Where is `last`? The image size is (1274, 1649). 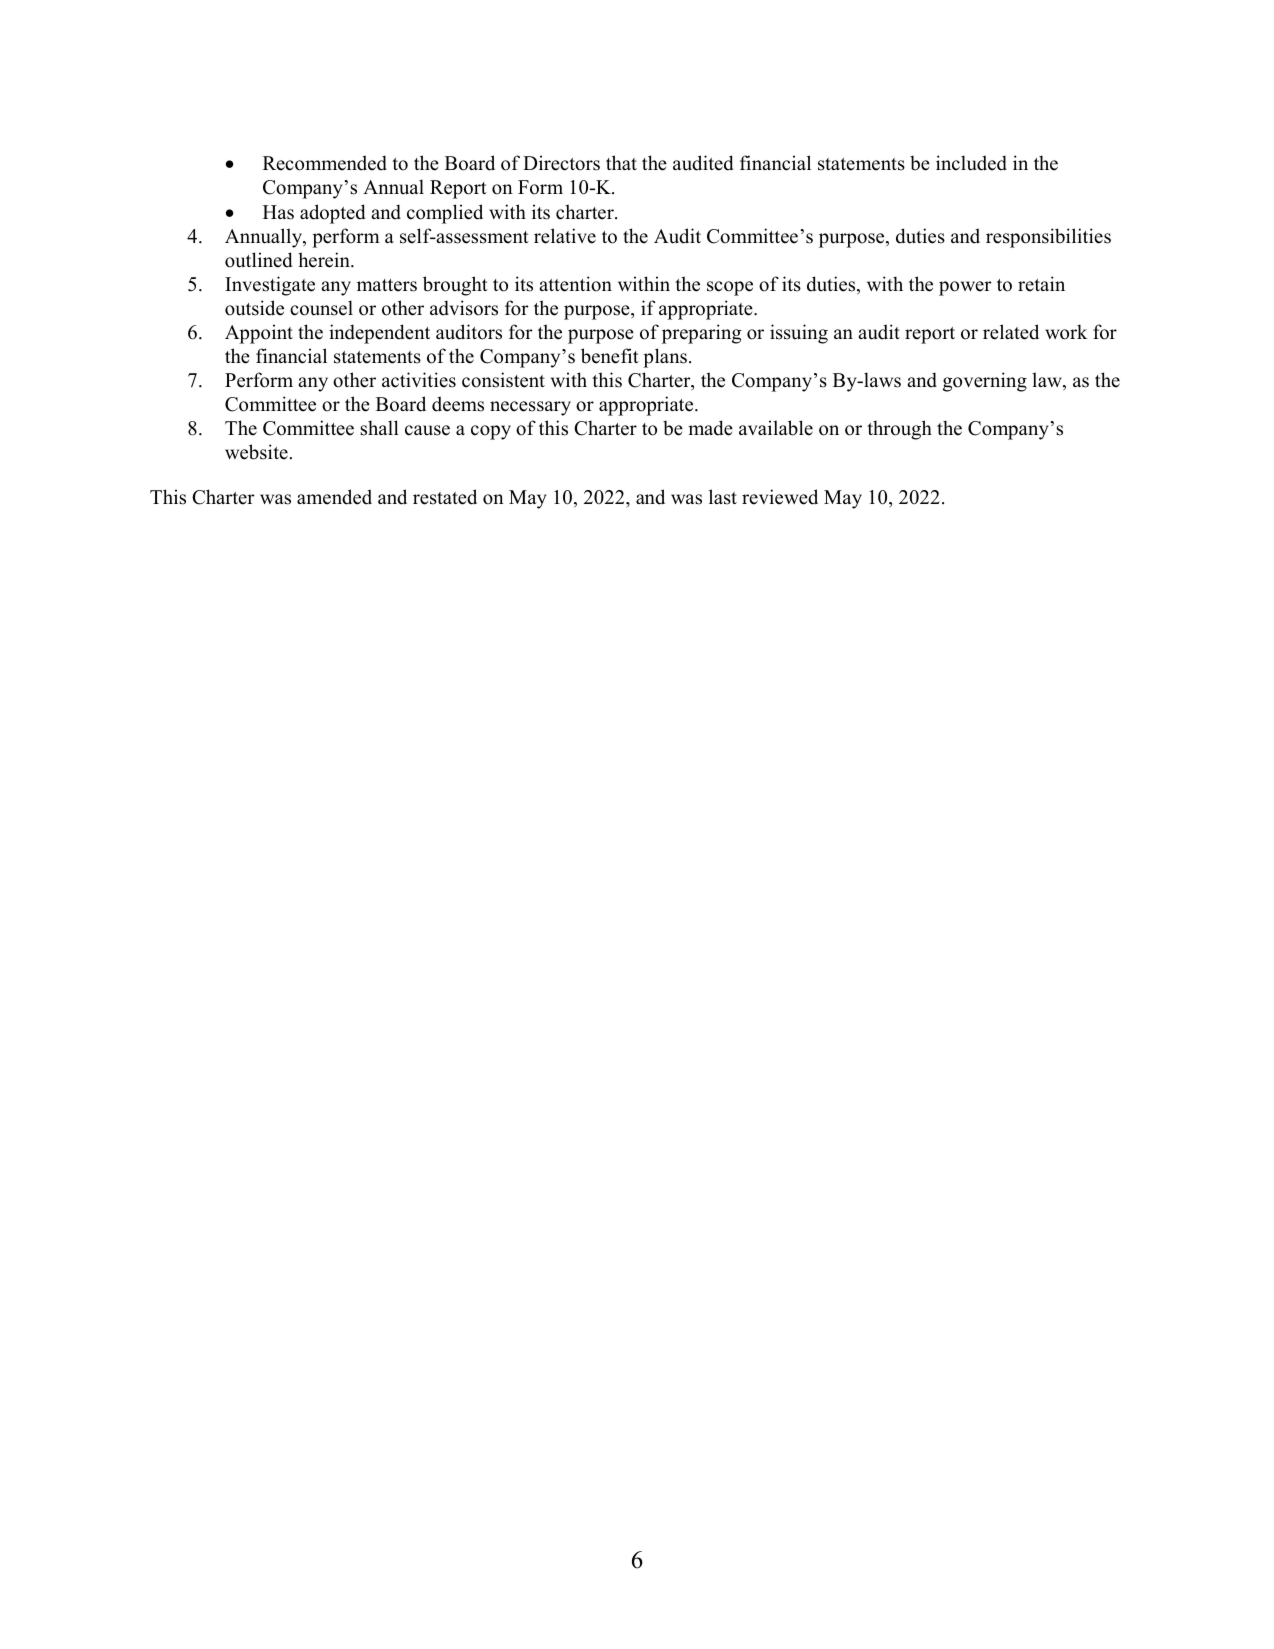
last is located at coordinates (723, 497).
